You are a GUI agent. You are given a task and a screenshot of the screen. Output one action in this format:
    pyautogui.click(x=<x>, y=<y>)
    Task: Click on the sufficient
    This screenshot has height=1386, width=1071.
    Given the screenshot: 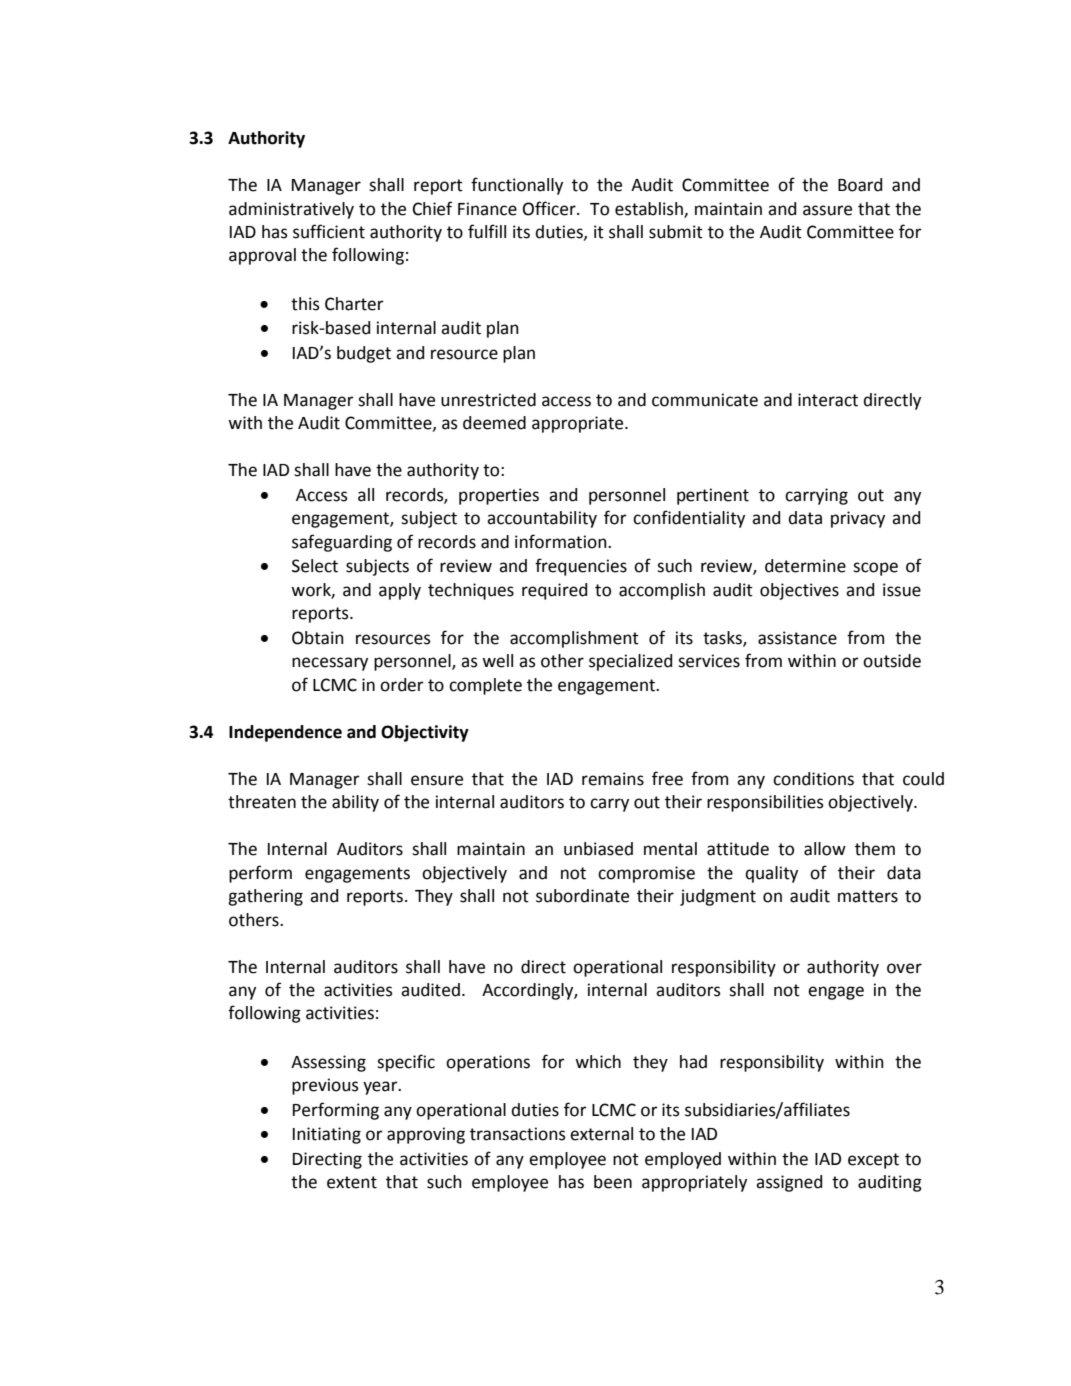 What is the action you would take?
    pyautogui.click(x=329, y=231)
